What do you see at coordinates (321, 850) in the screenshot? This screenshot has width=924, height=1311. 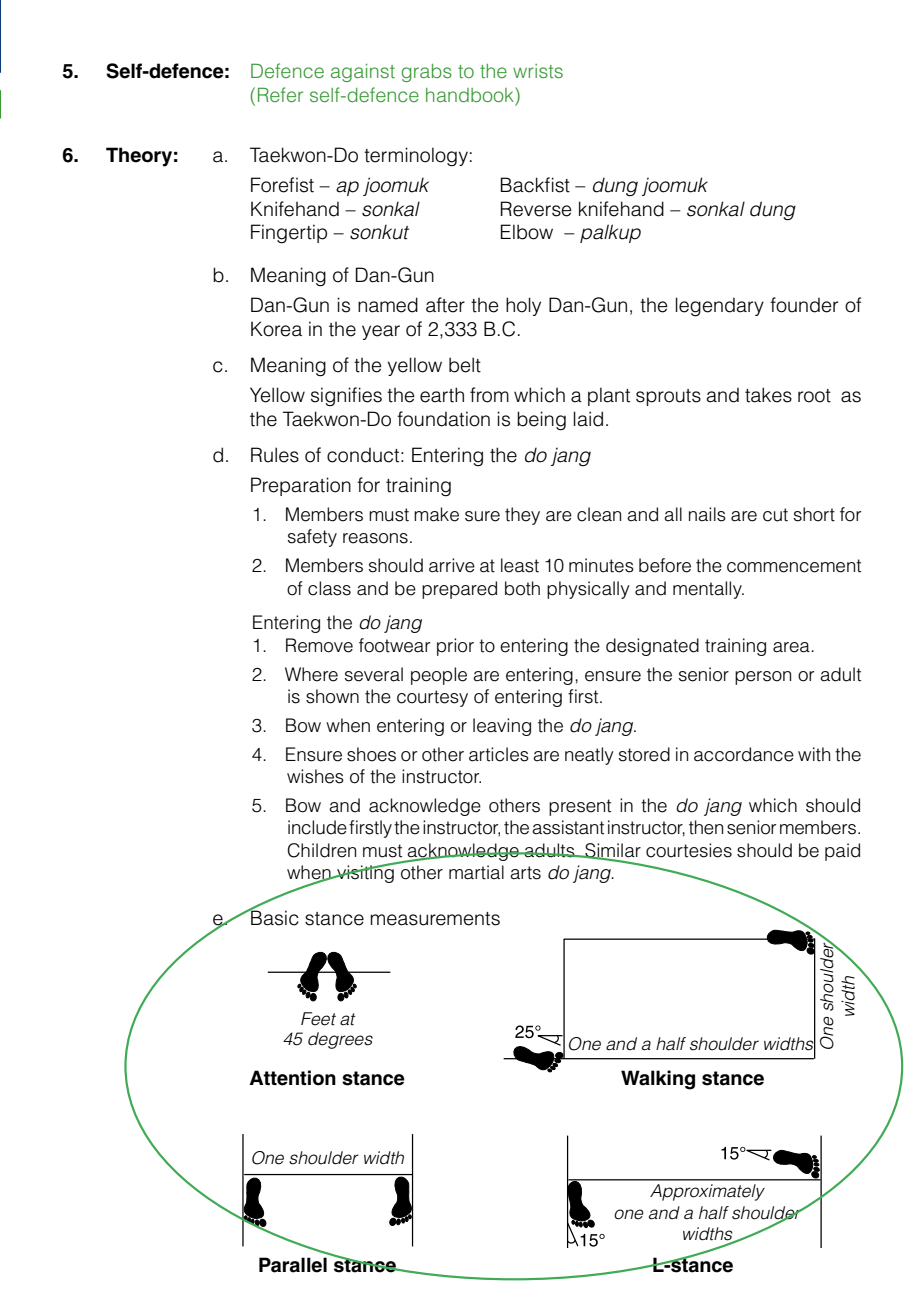 I see `Children` at bounding box center [321, 850].
